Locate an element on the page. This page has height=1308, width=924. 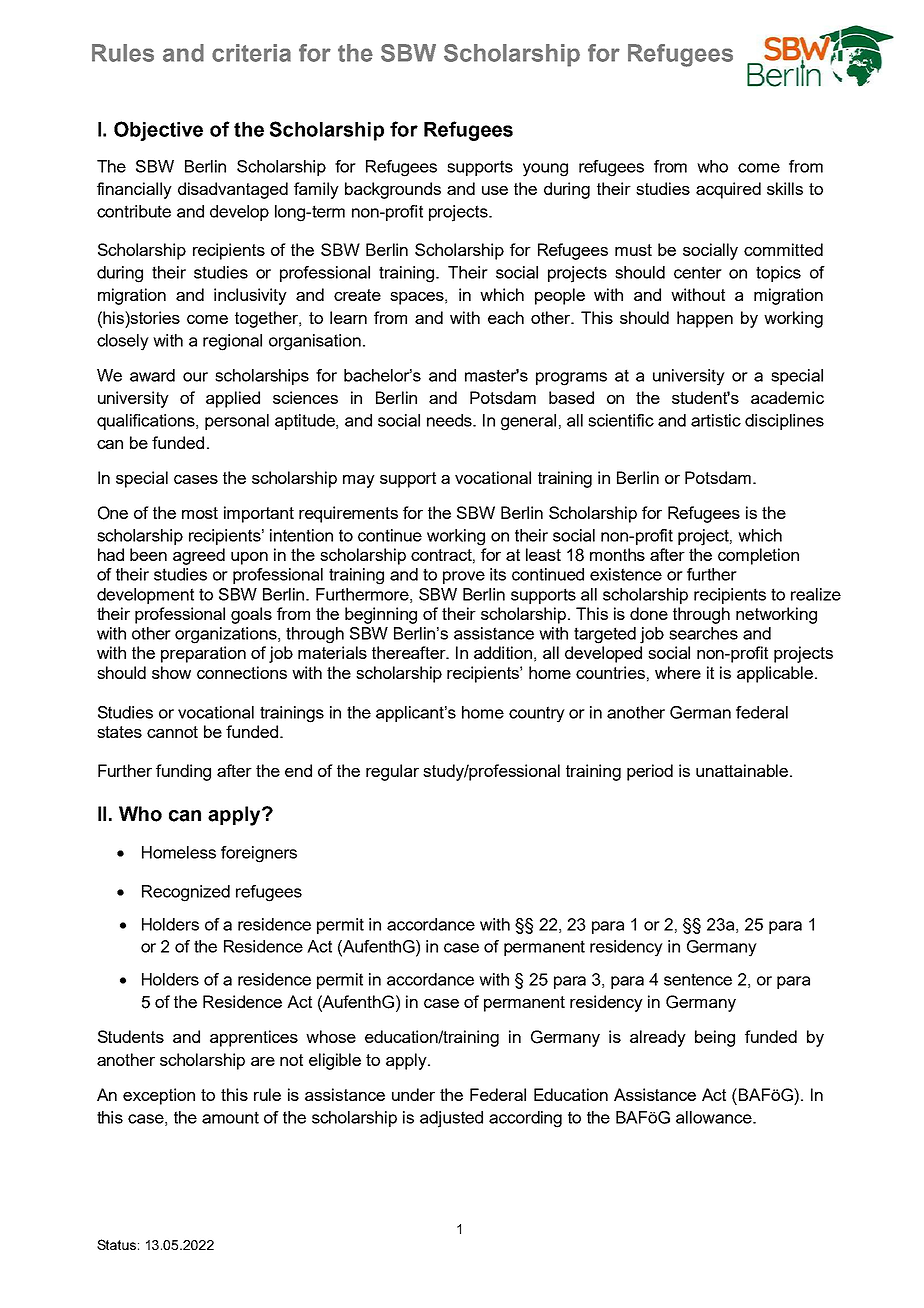
young is located at coordinates (545, 170).
